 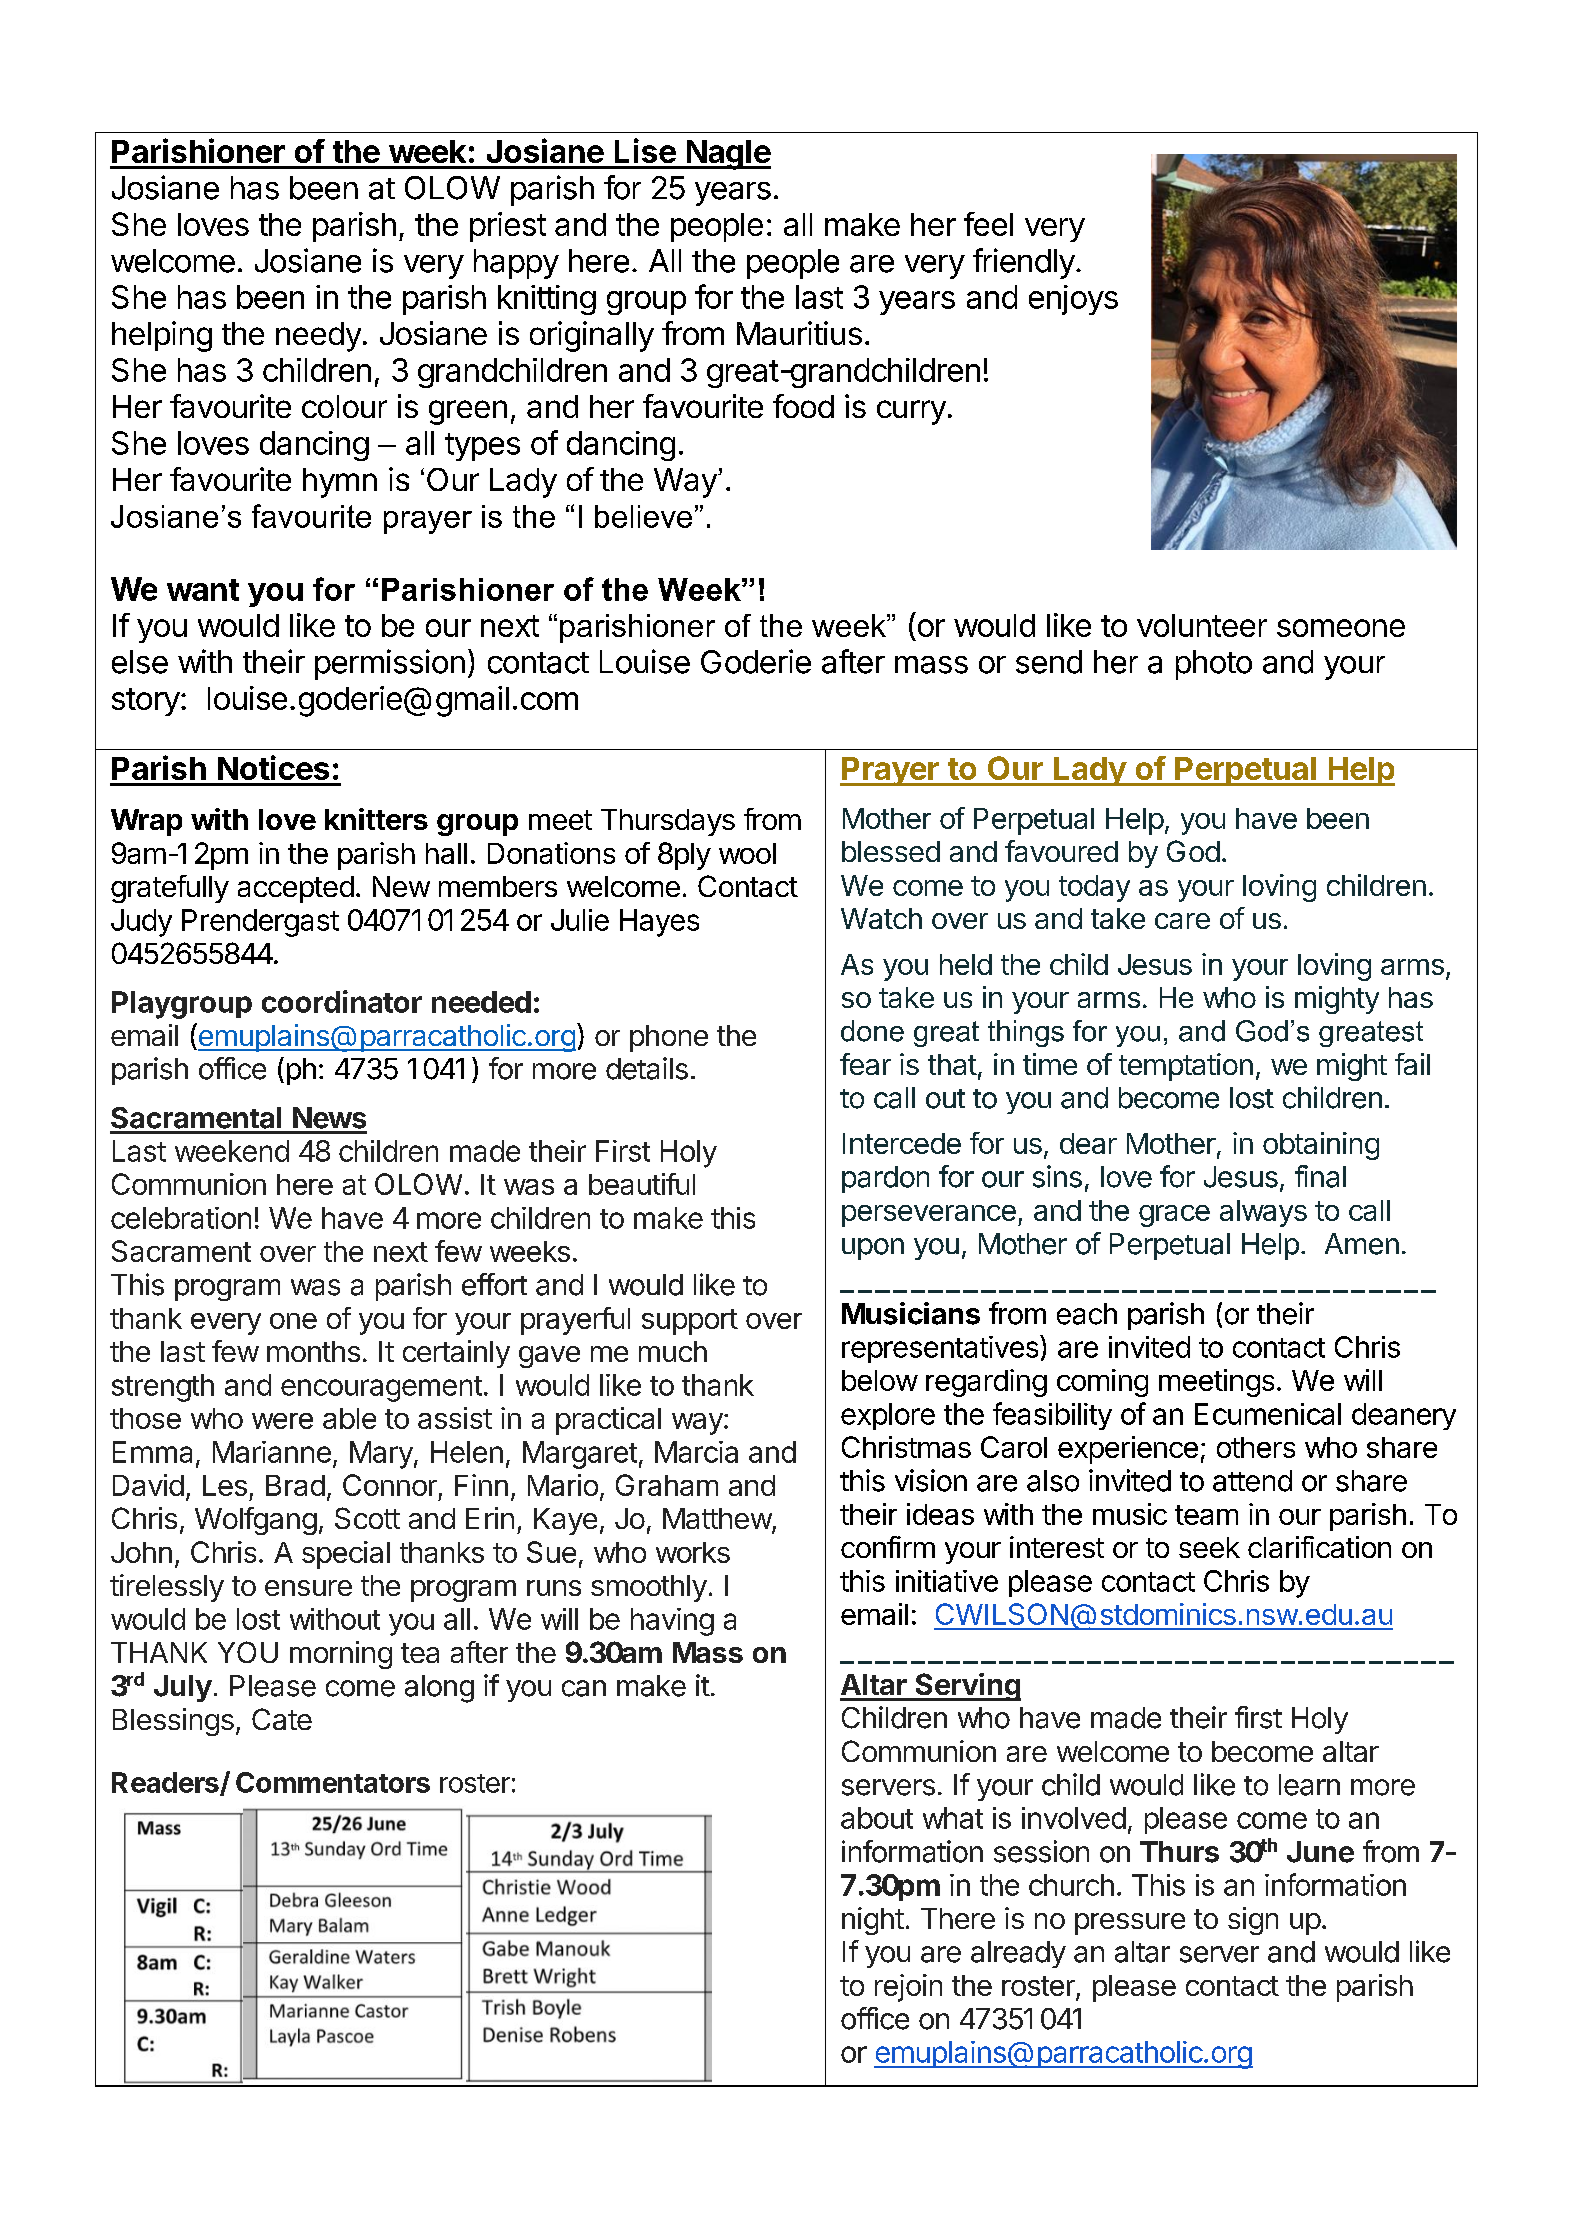 What do you see at coordinates (333, 1782) in the image?
I see `Commentators` at bounding box center [333, 1782].
